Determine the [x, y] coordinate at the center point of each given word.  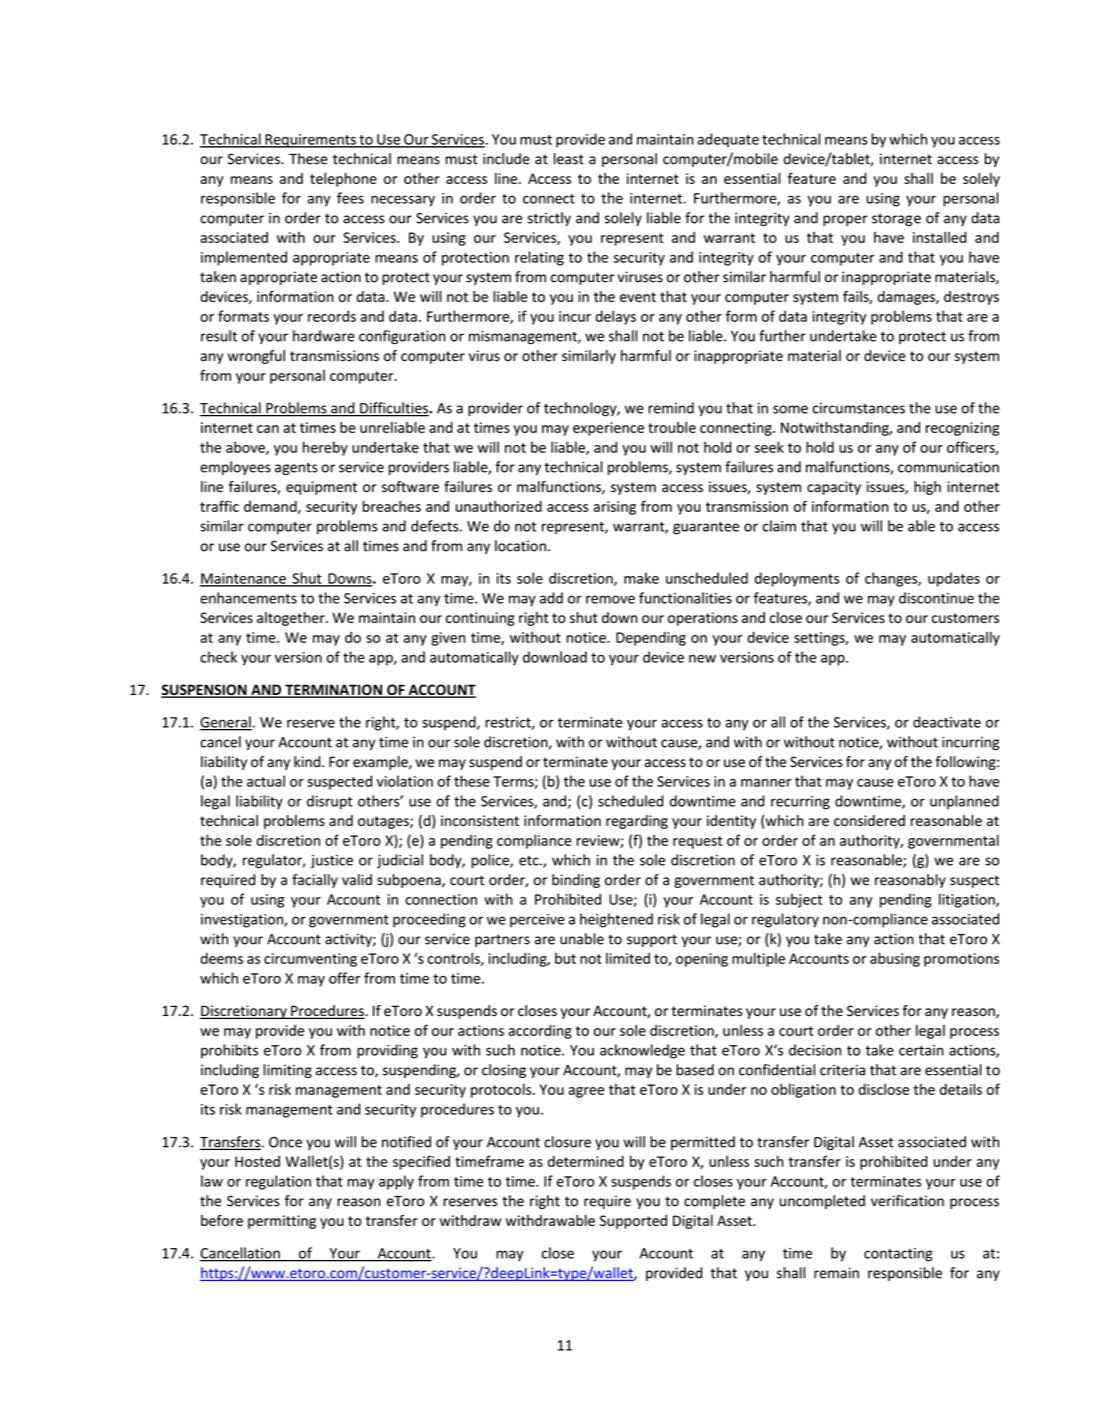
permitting [282, 1222]
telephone [343, 180]
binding [576, 881]
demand [271, 507]
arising [614, 508]
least [569, 159]
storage [896, 220]
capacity [834, 488]
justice [332, 861]
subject [799, 900]
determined [586, 1161]
